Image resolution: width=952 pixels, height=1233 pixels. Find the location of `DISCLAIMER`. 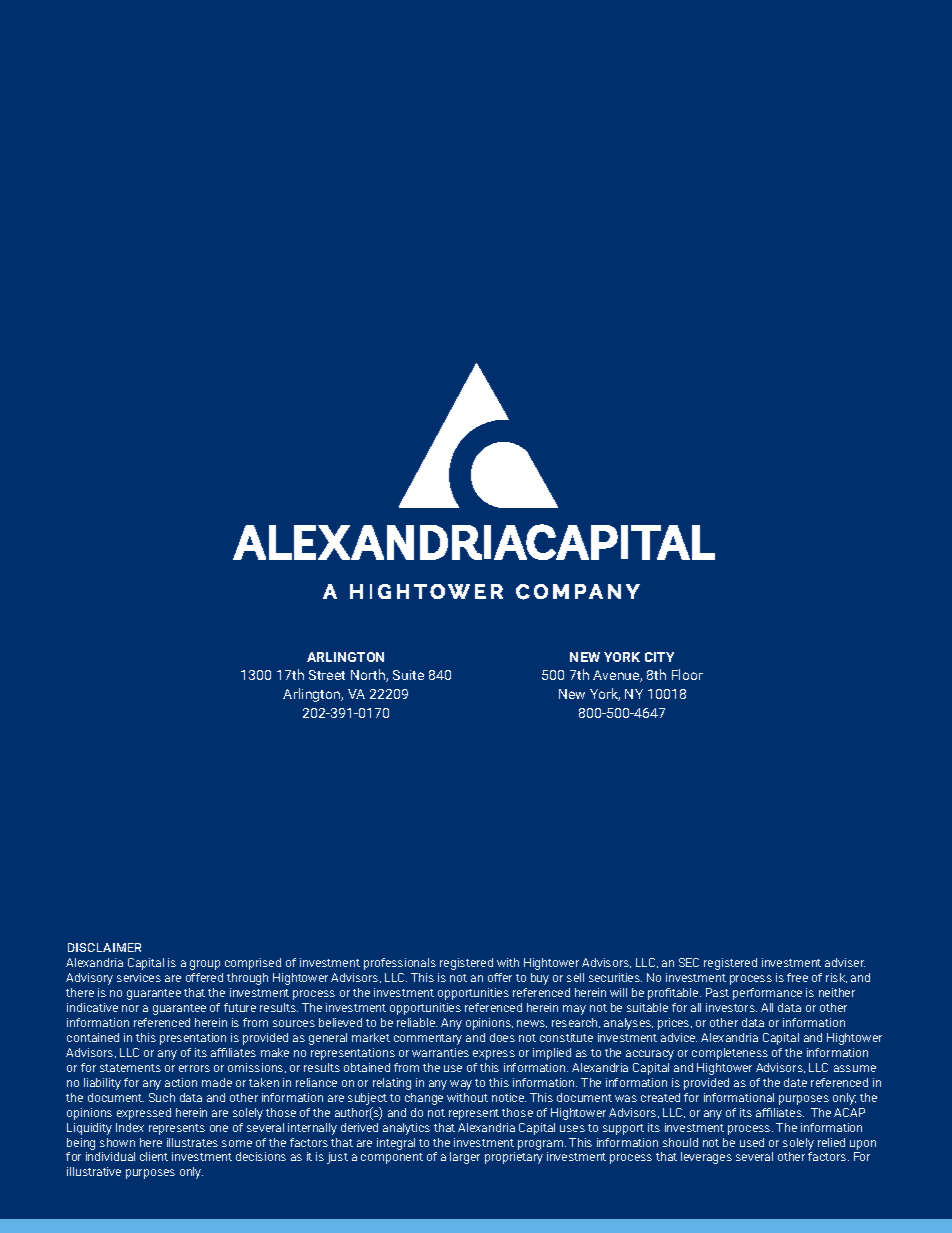

DISCLAIMER is located at coordinates (104, 947).
